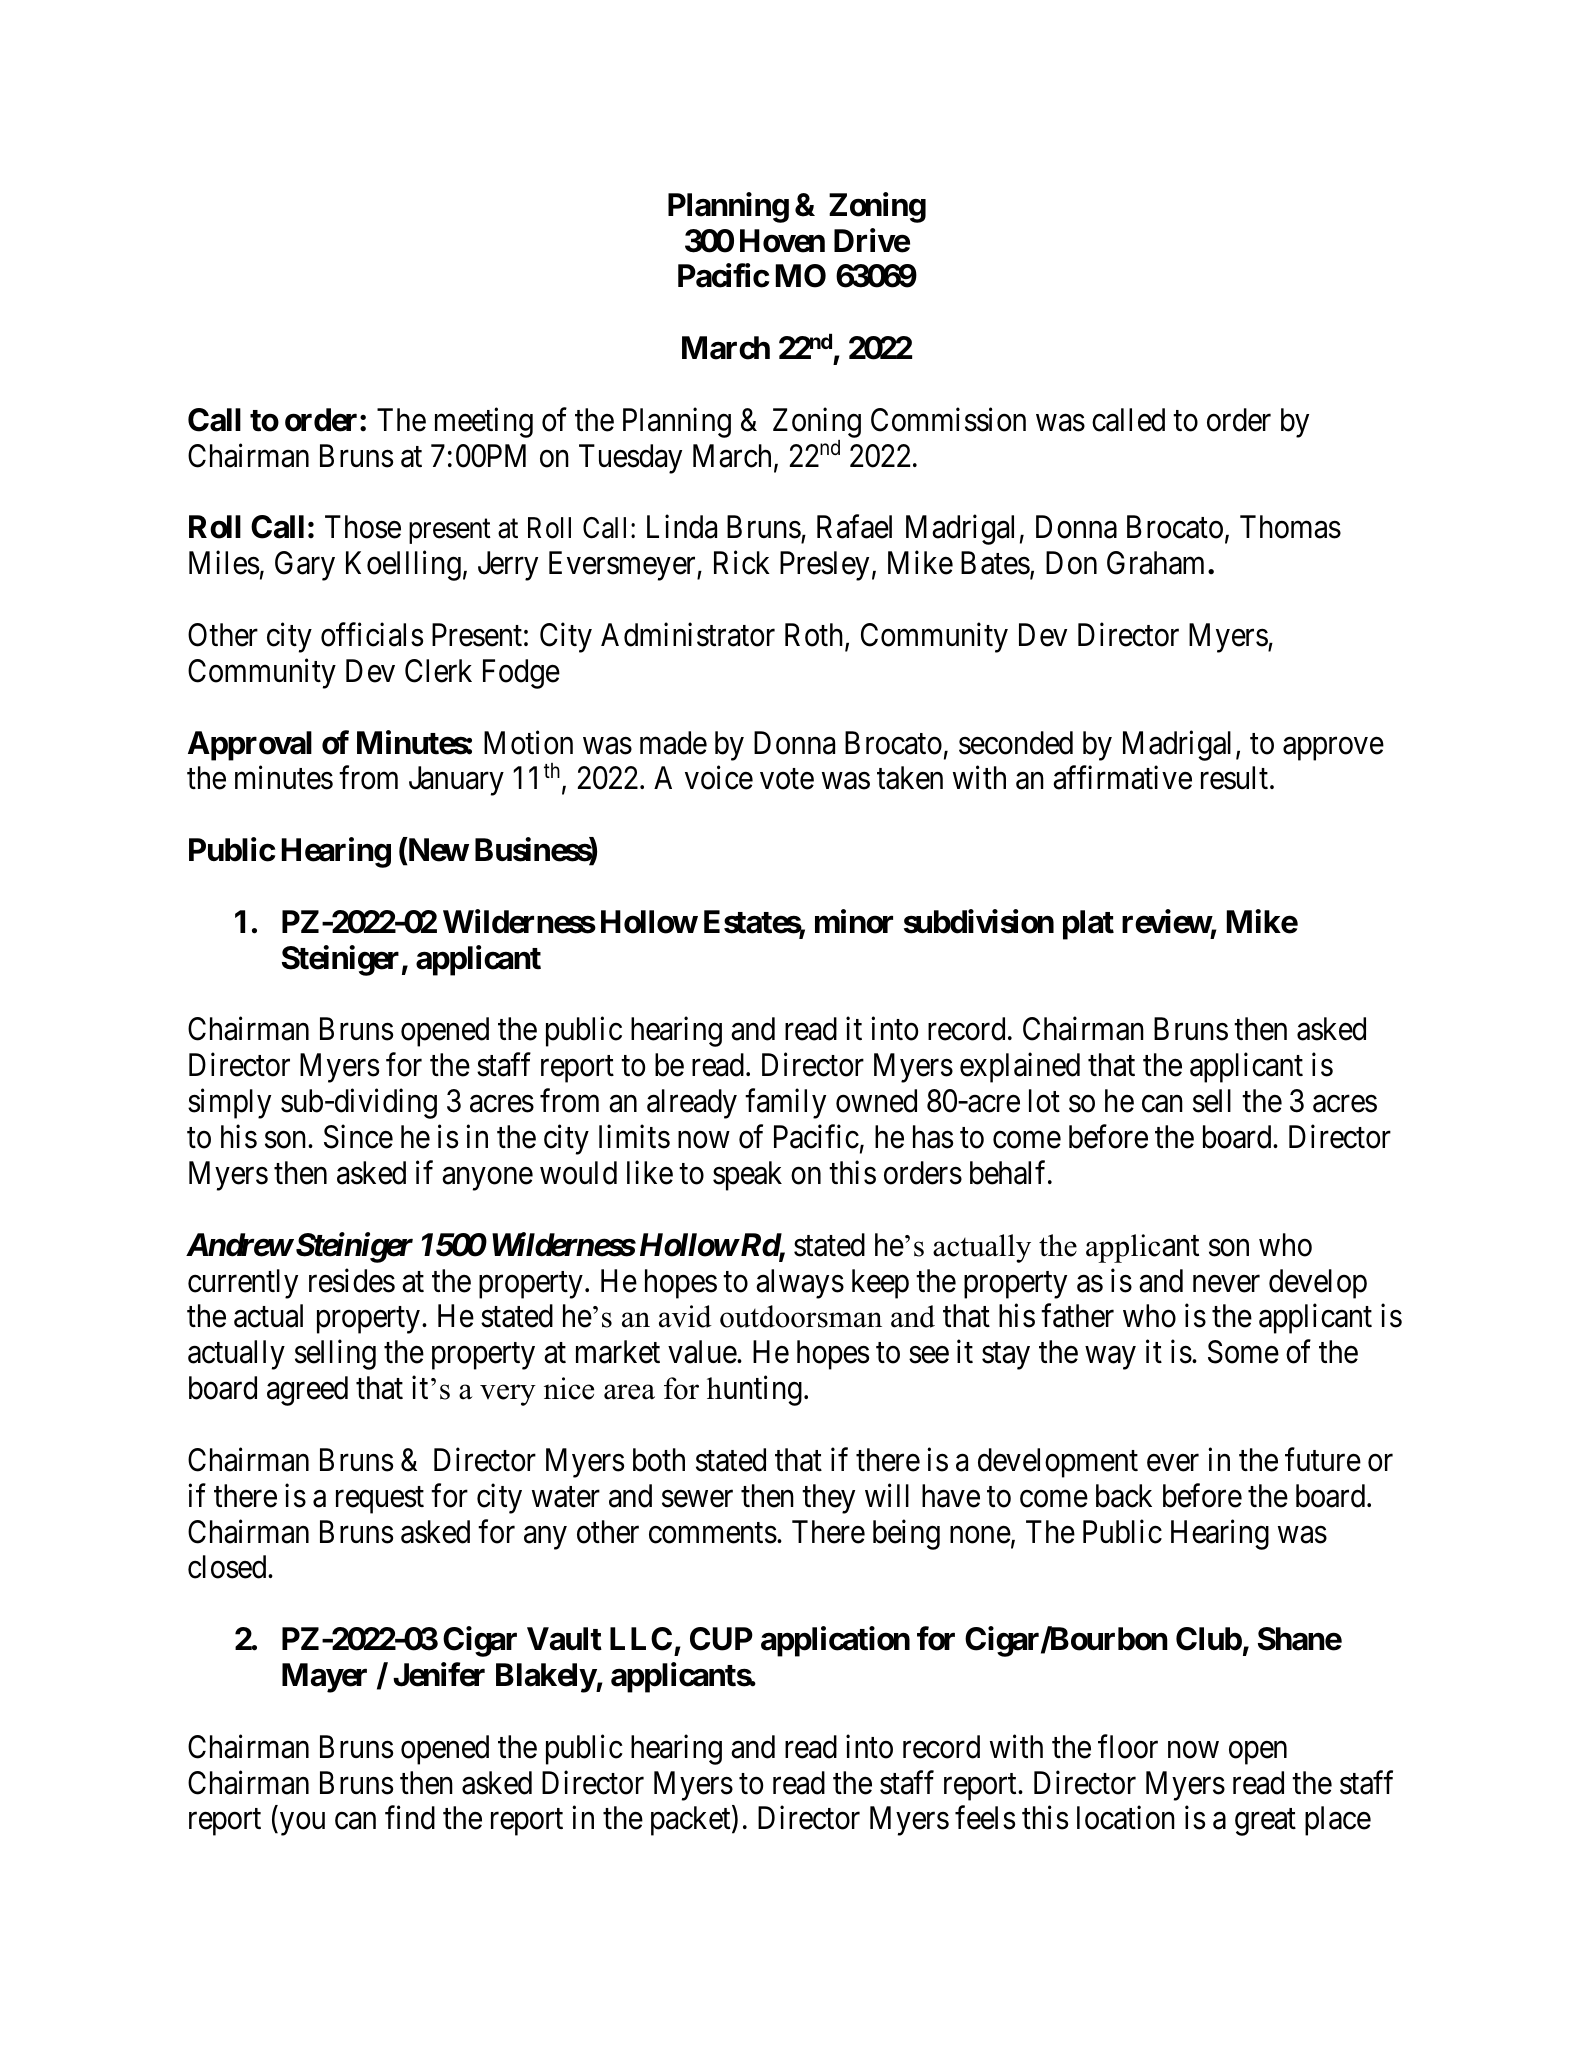 This screenshot has width=1590, height=2058. Describe the element at coordinates (363, 527) in the screenshot. I see `Those` at that location.
